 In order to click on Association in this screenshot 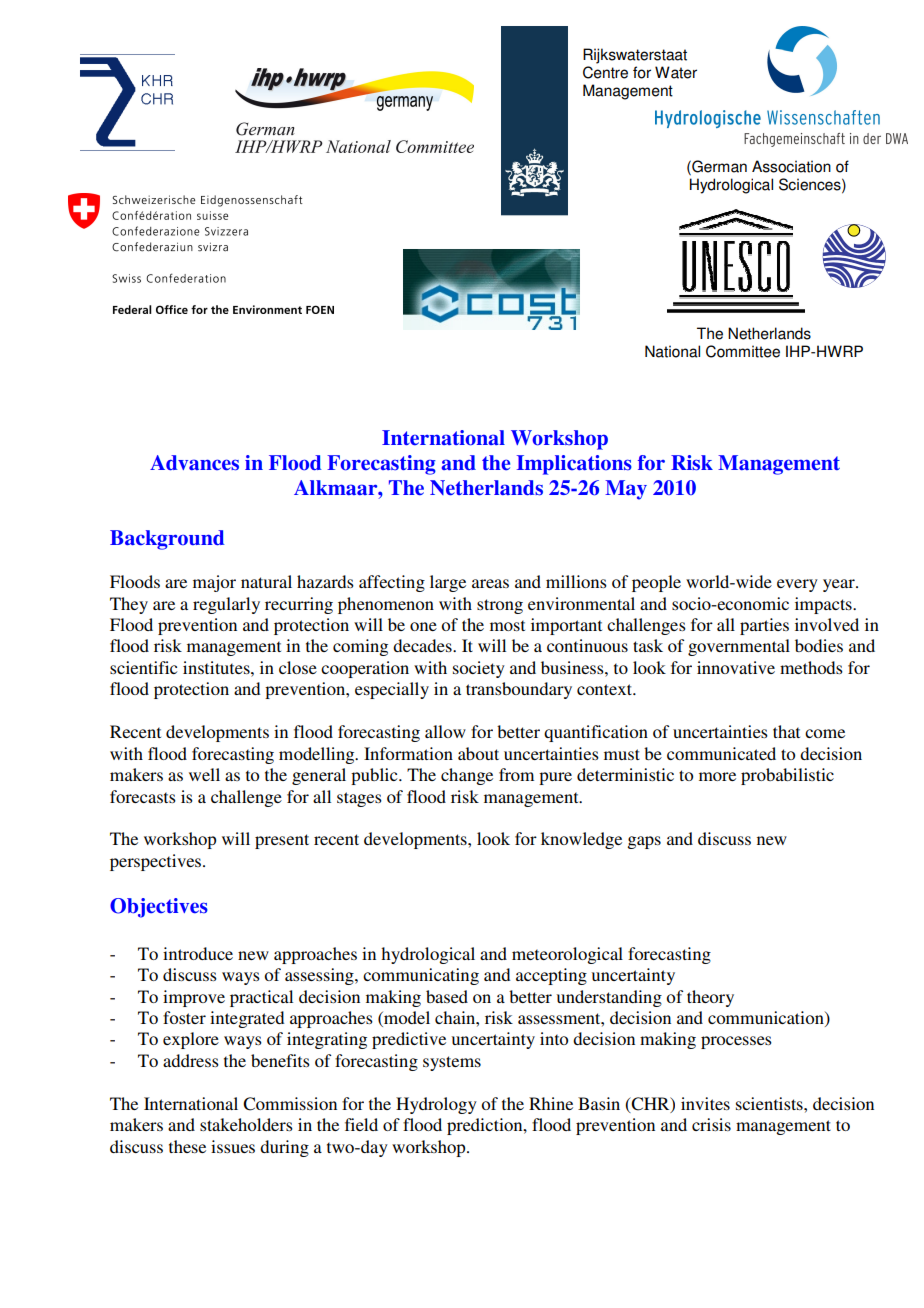, I will do `click(791, 166)`.
